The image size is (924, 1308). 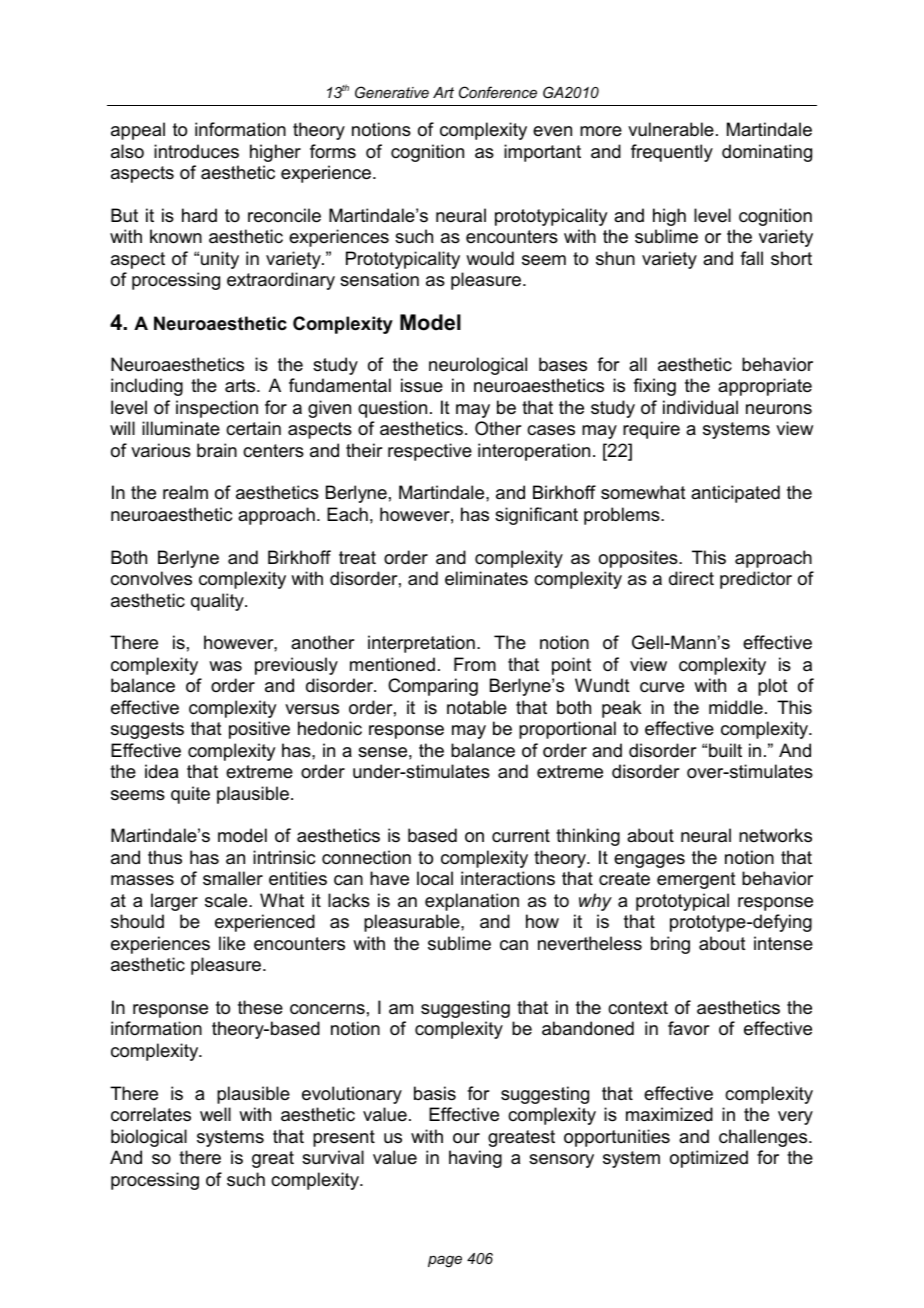 I want to click on From, so click(x=475, y=664).
